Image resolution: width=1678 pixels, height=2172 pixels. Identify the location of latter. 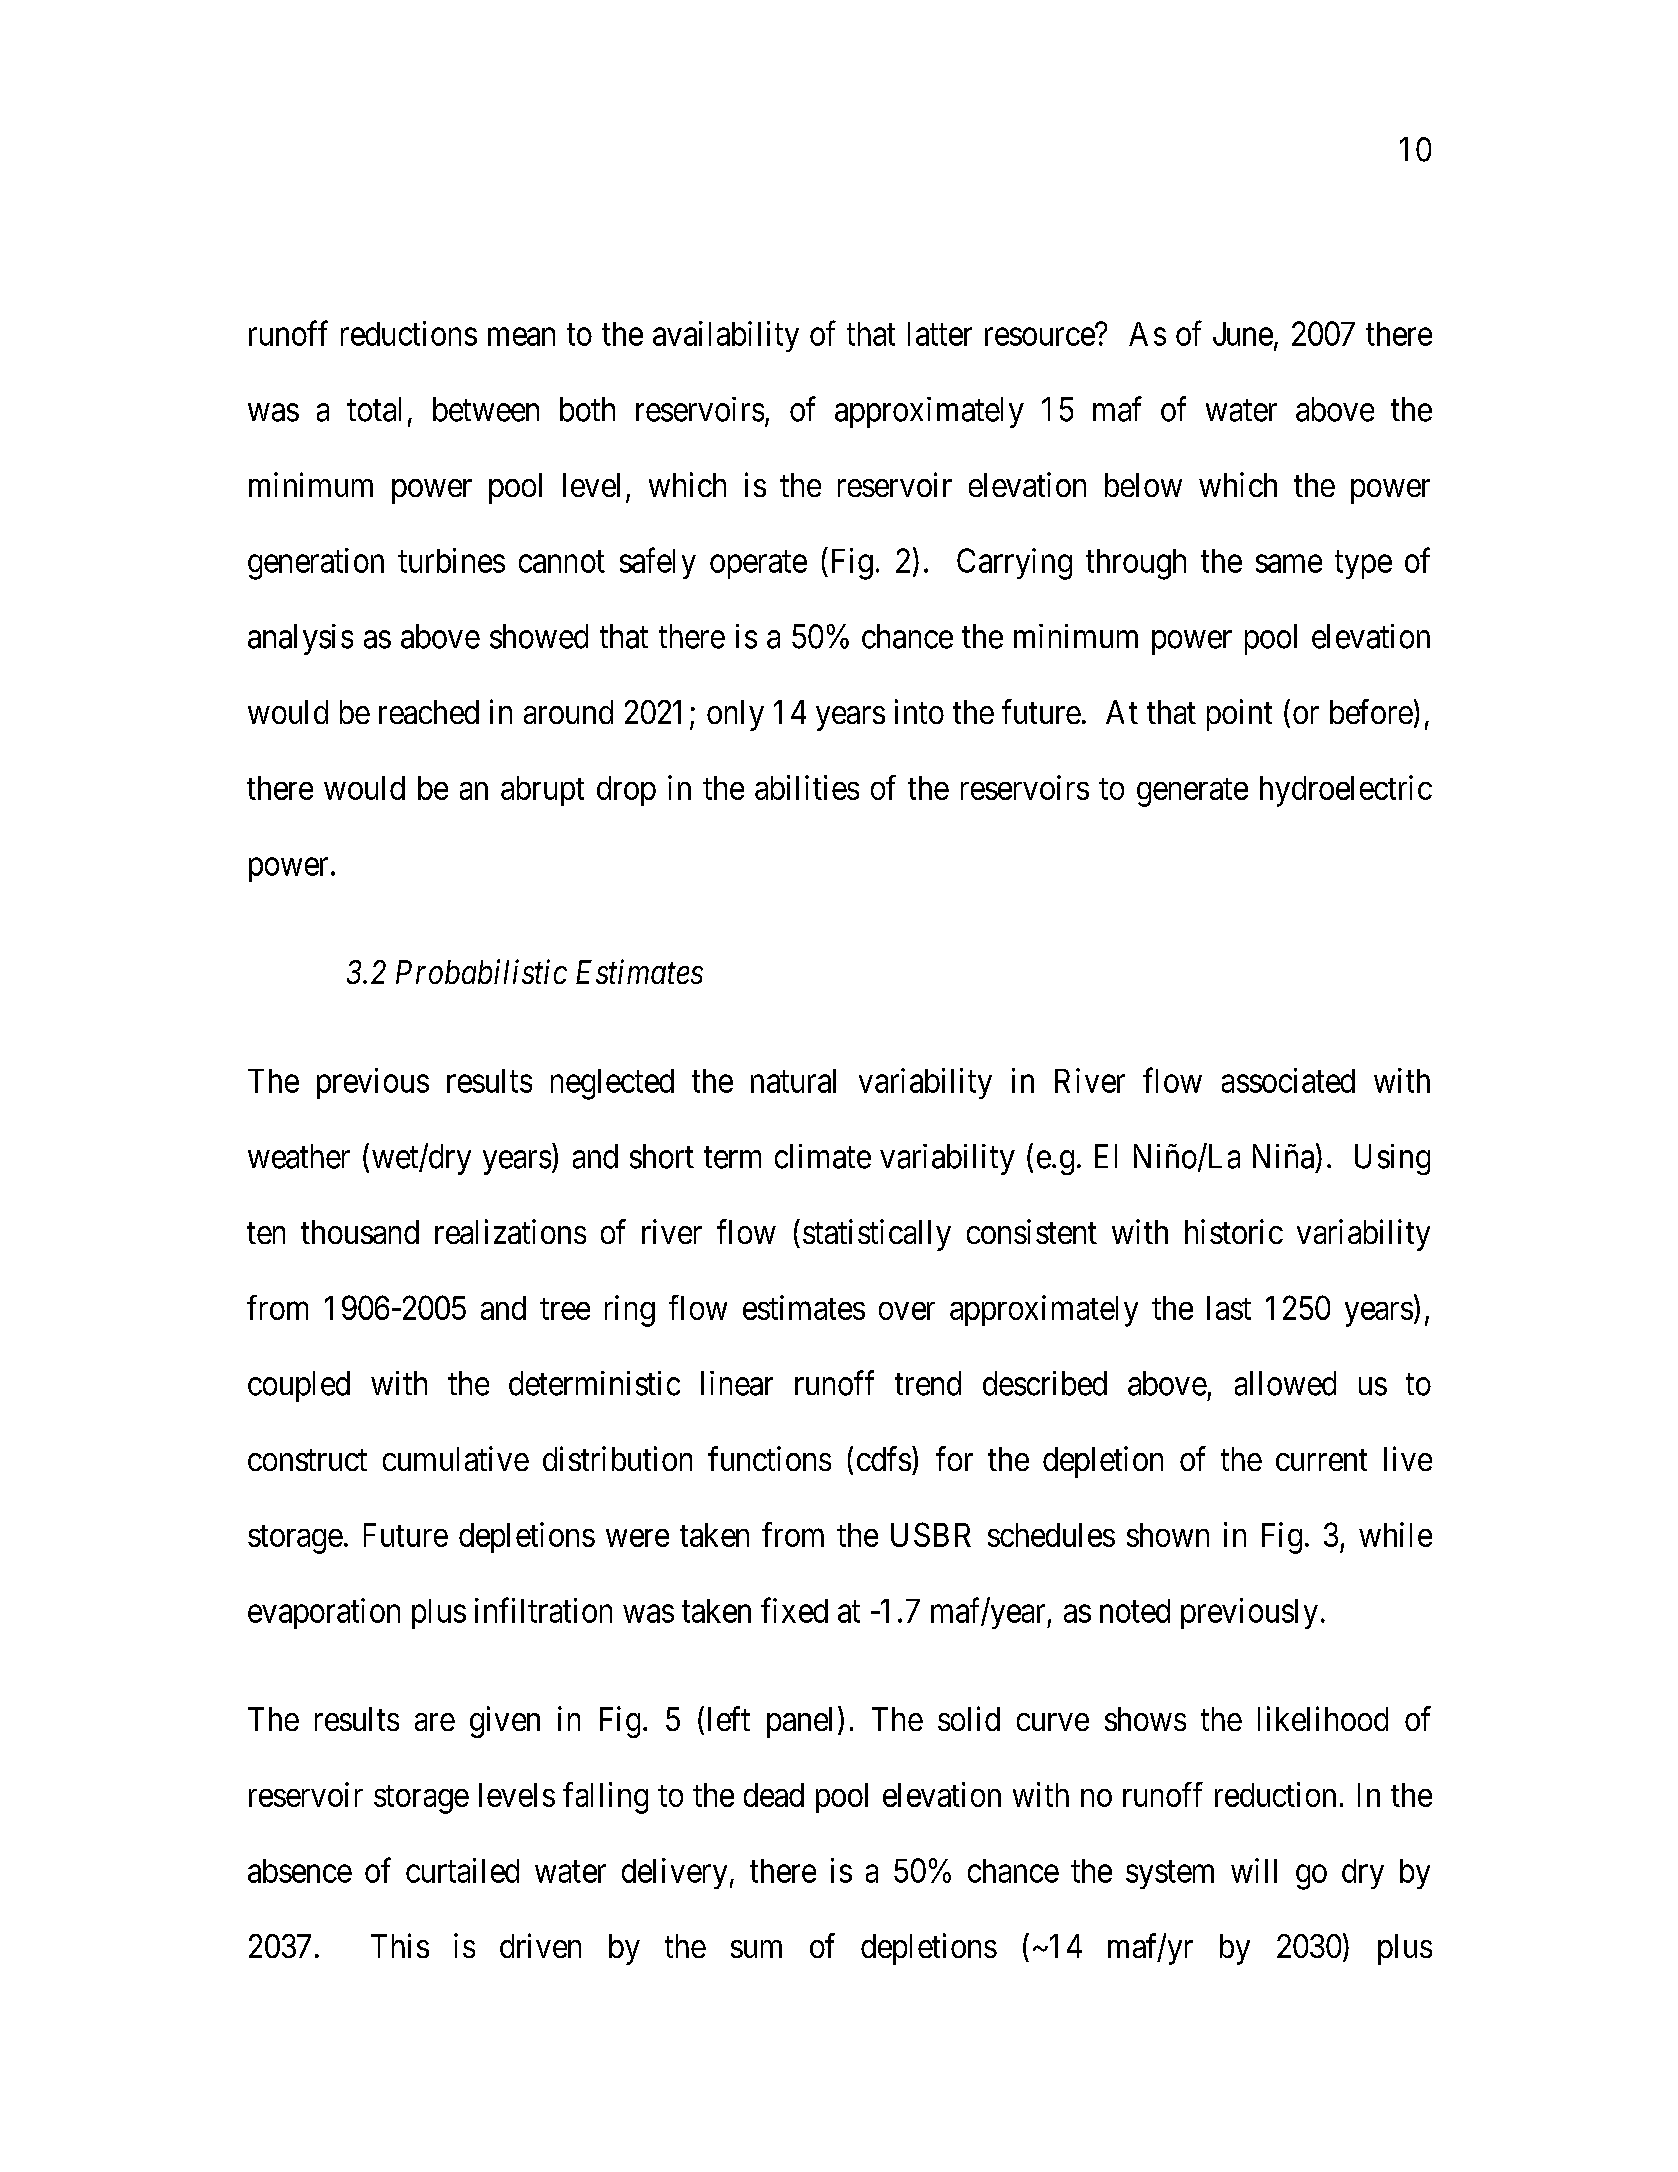
(940, 334).
